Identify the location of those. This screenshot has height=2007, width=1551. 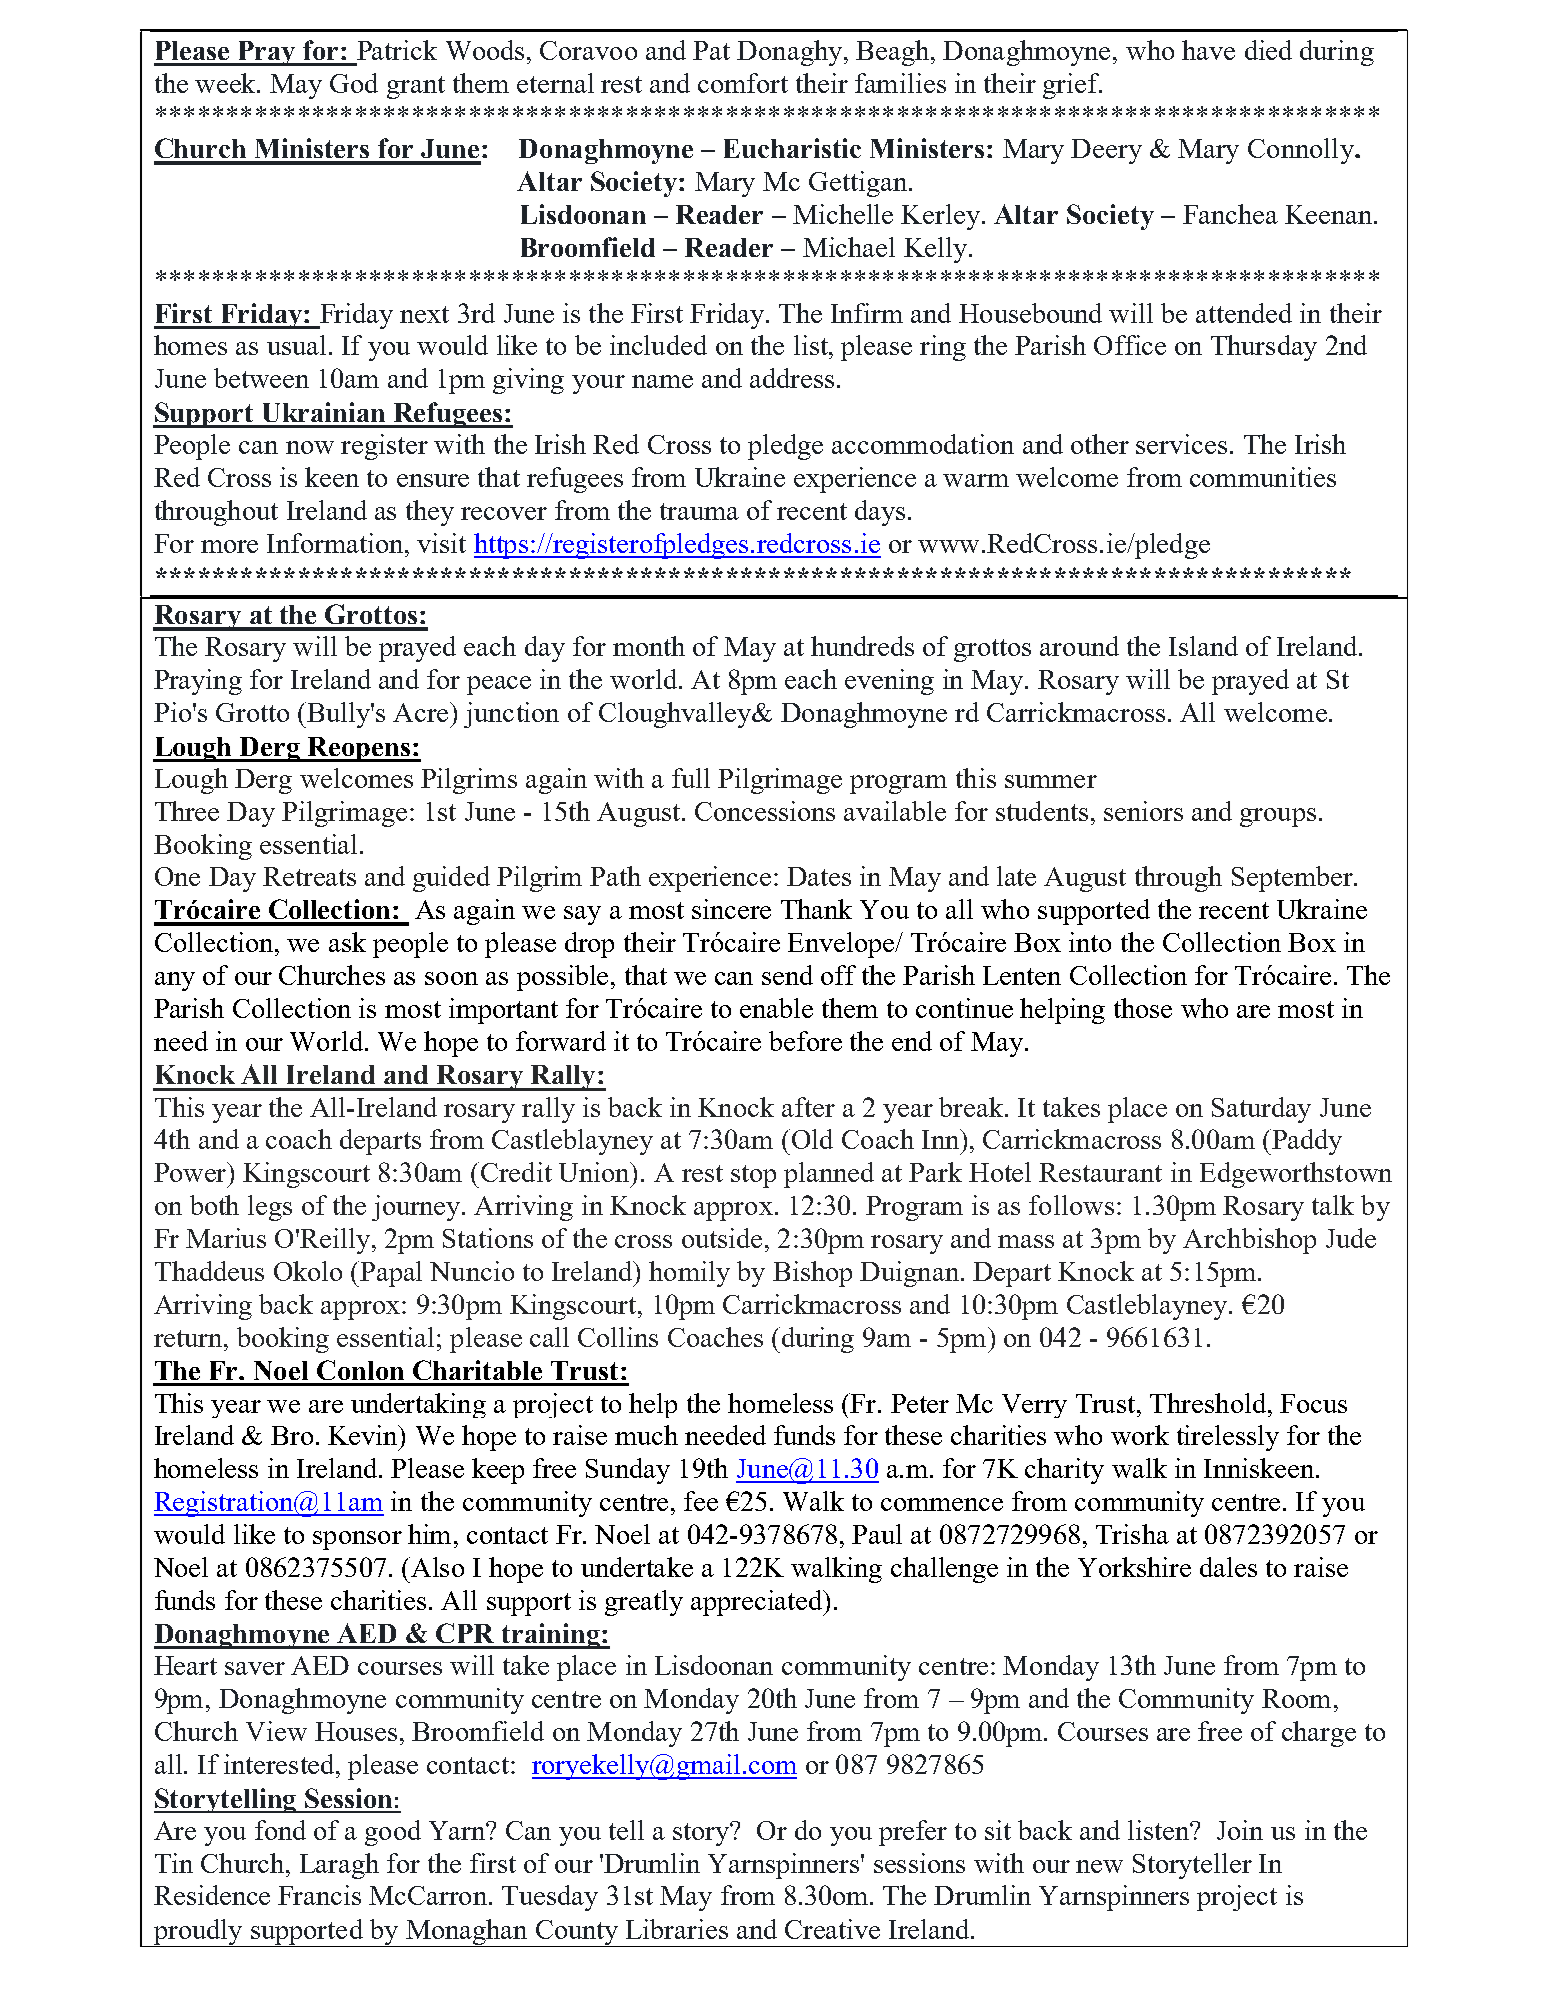
(1143, 1008).
